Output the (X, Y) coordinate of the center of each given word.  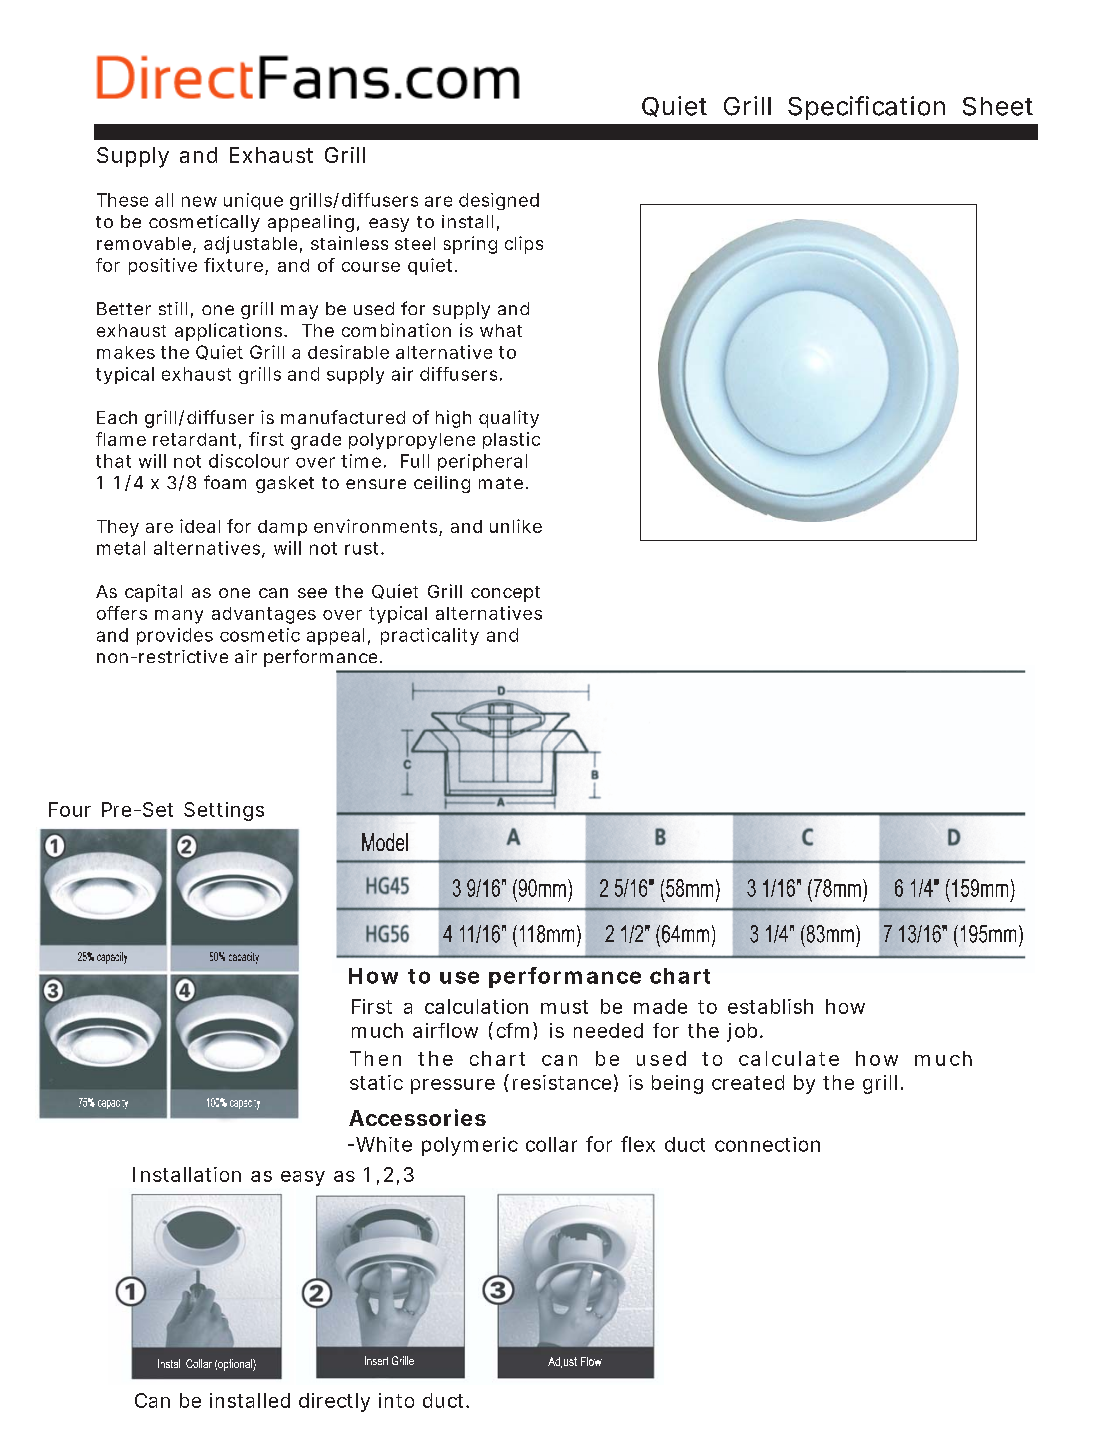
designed (499, 201)
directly (334, 1402)
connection (767, 1144)
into (396, 1400)
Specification (866, 108)
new (199, 201)
